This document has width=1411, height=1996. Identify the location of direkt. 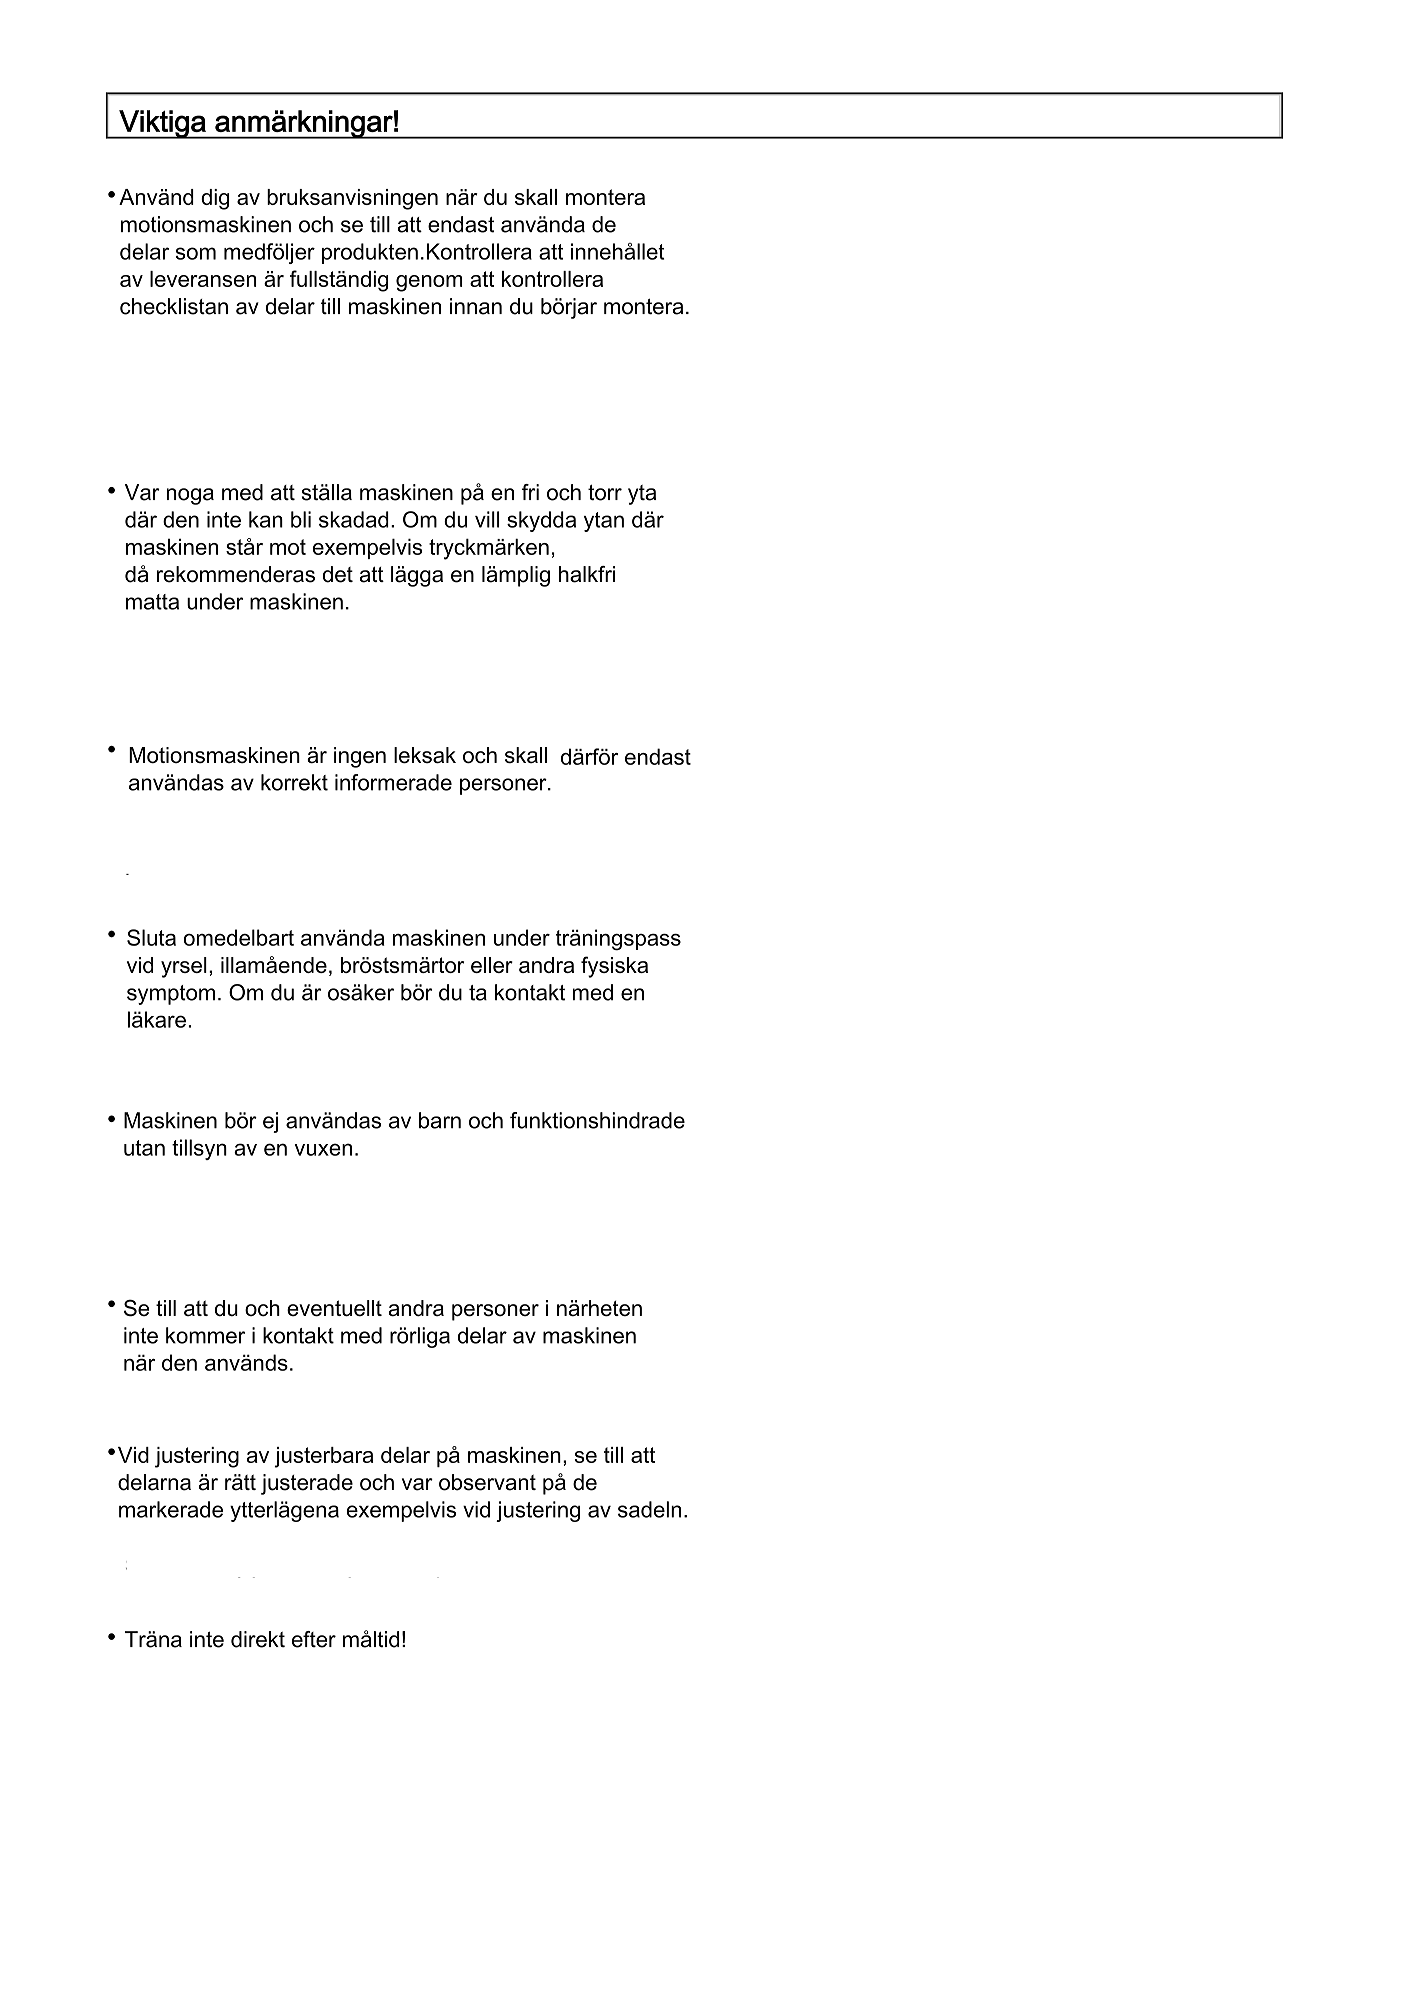
(258, 1639).
